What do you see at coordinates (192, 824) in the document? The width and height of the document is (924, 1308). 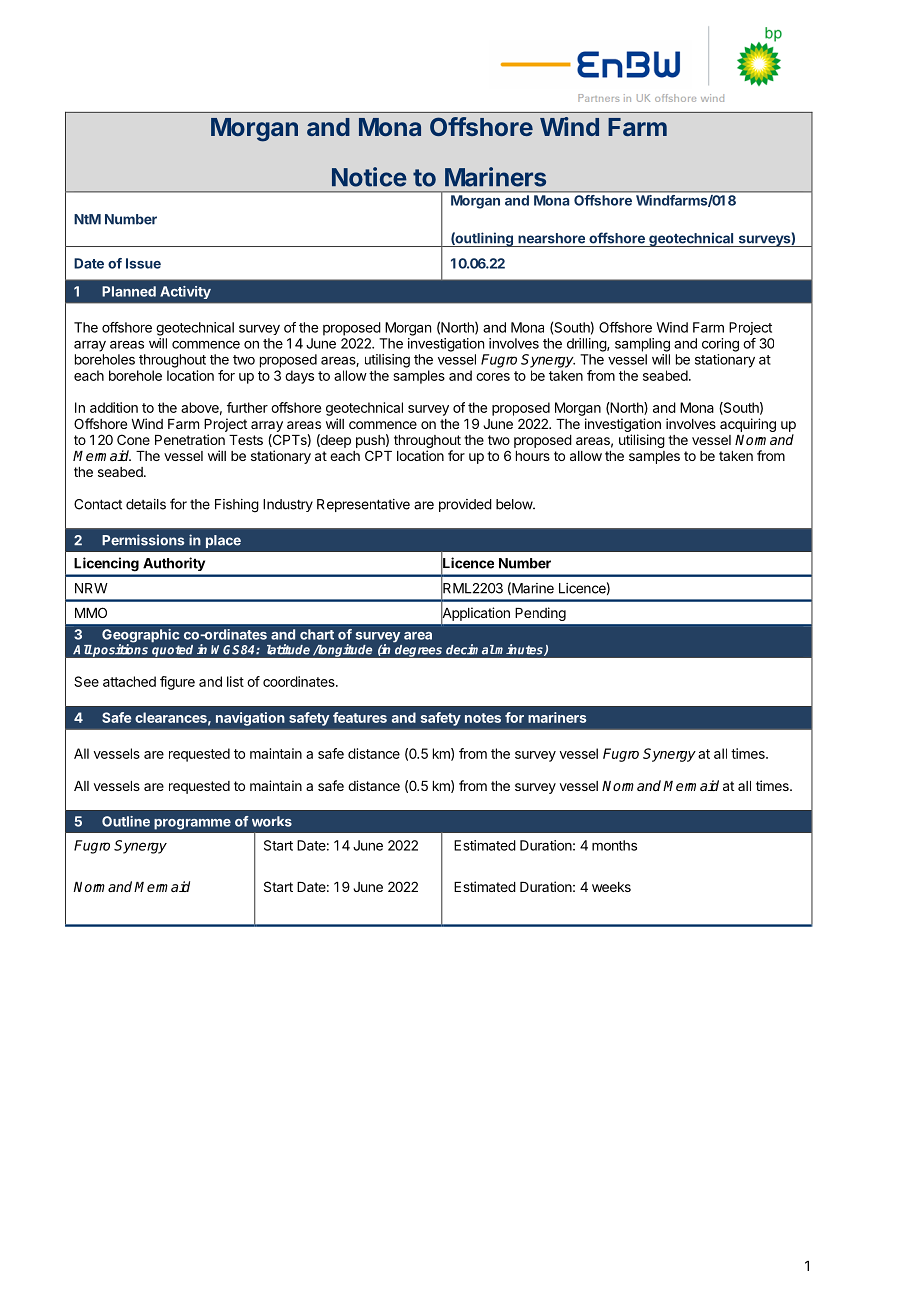 I see `programme` at bounding box center [192, 824].
